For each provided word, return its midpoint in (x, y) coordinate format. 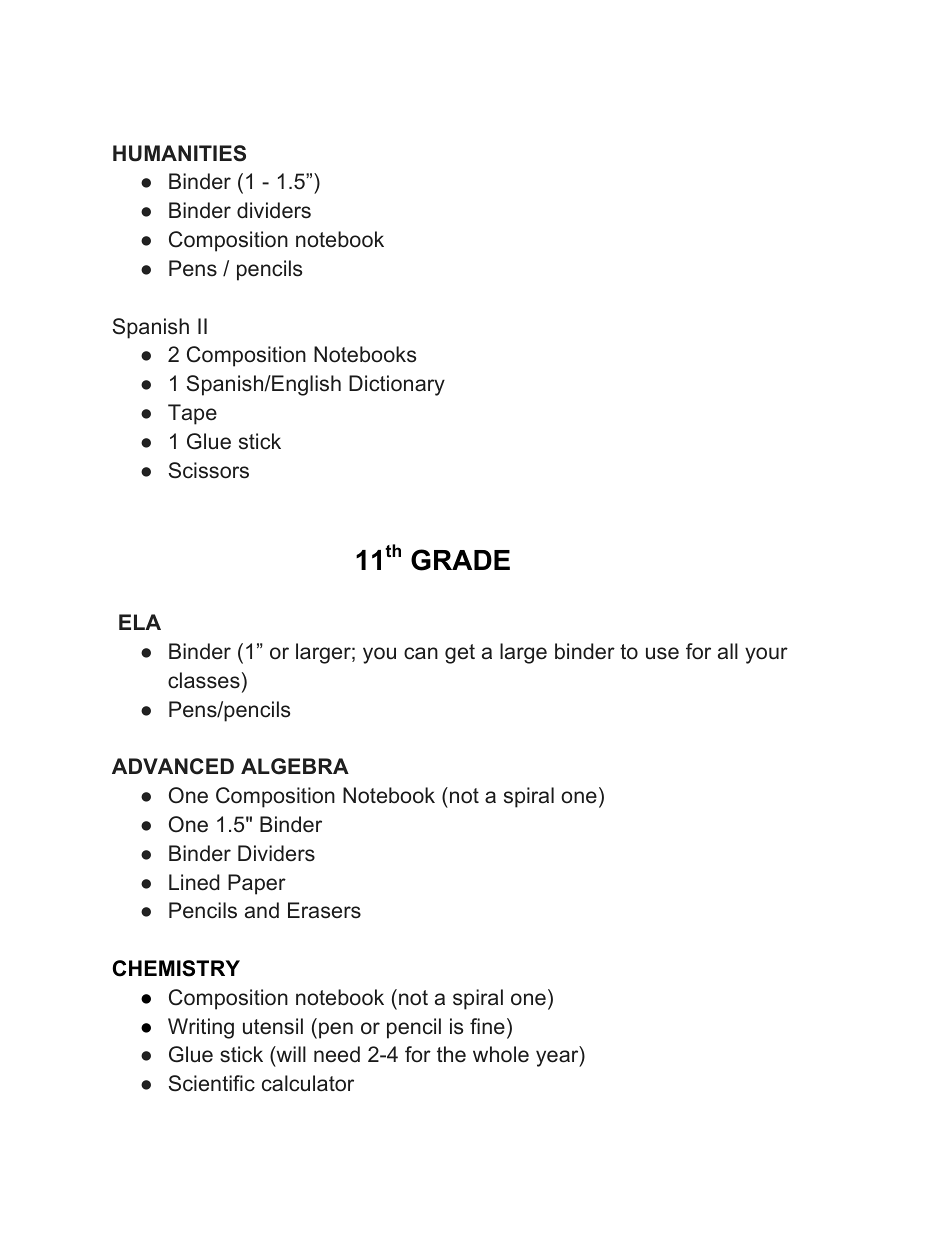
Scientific (212, 1083)
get (460, 654)
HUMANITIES (179, 153)
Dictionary (397, 385)
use (662, 653)
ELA (140, 622)
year (558, 1058)
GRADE (460, 560)
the (451, 1054)
